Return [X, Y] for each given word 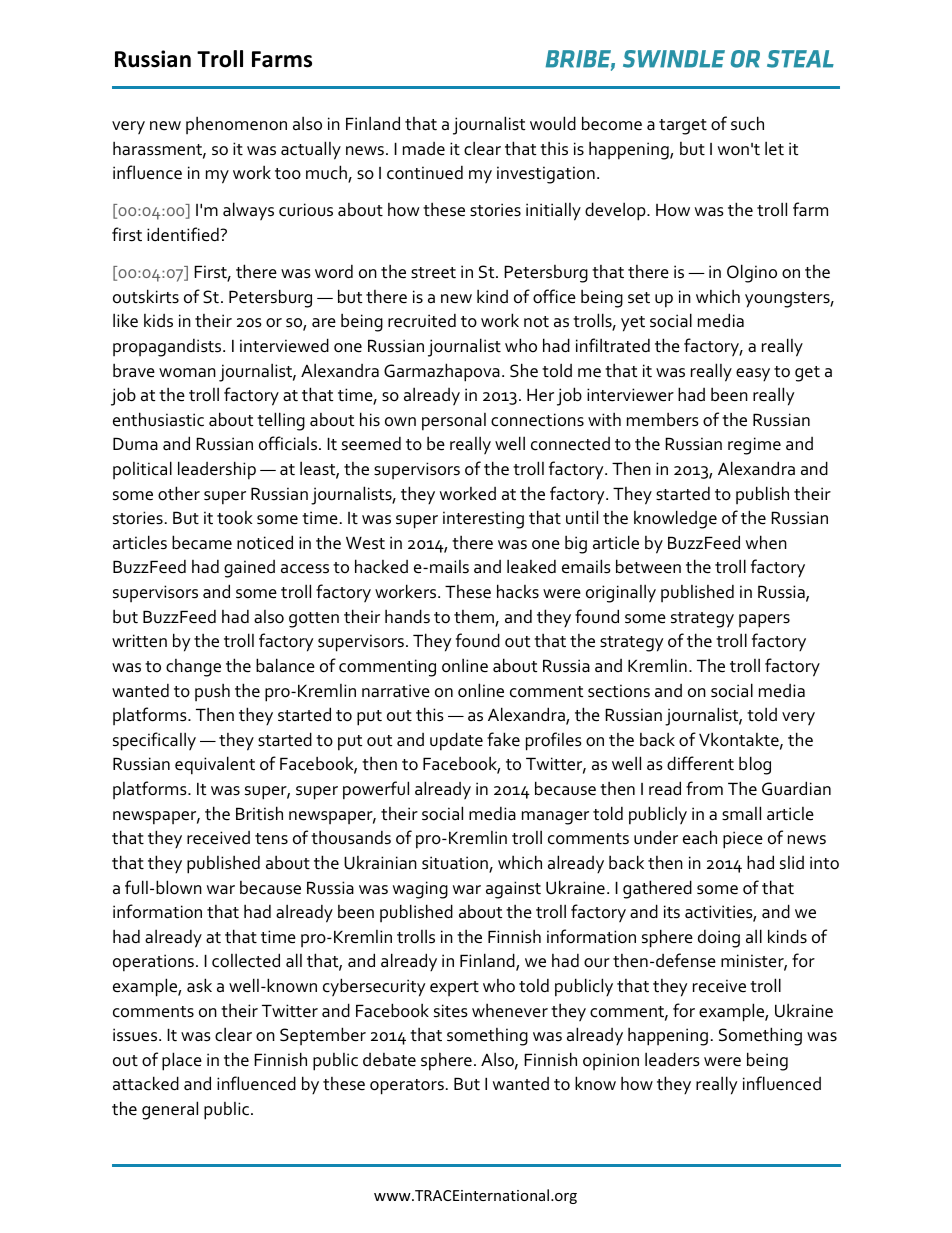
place [182, 1061]
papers [764, 621]
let [774, 148]
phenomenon [236, 125]
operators [407, 1087]
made [424, 149]
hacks [518, 591]
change [193, 668]
